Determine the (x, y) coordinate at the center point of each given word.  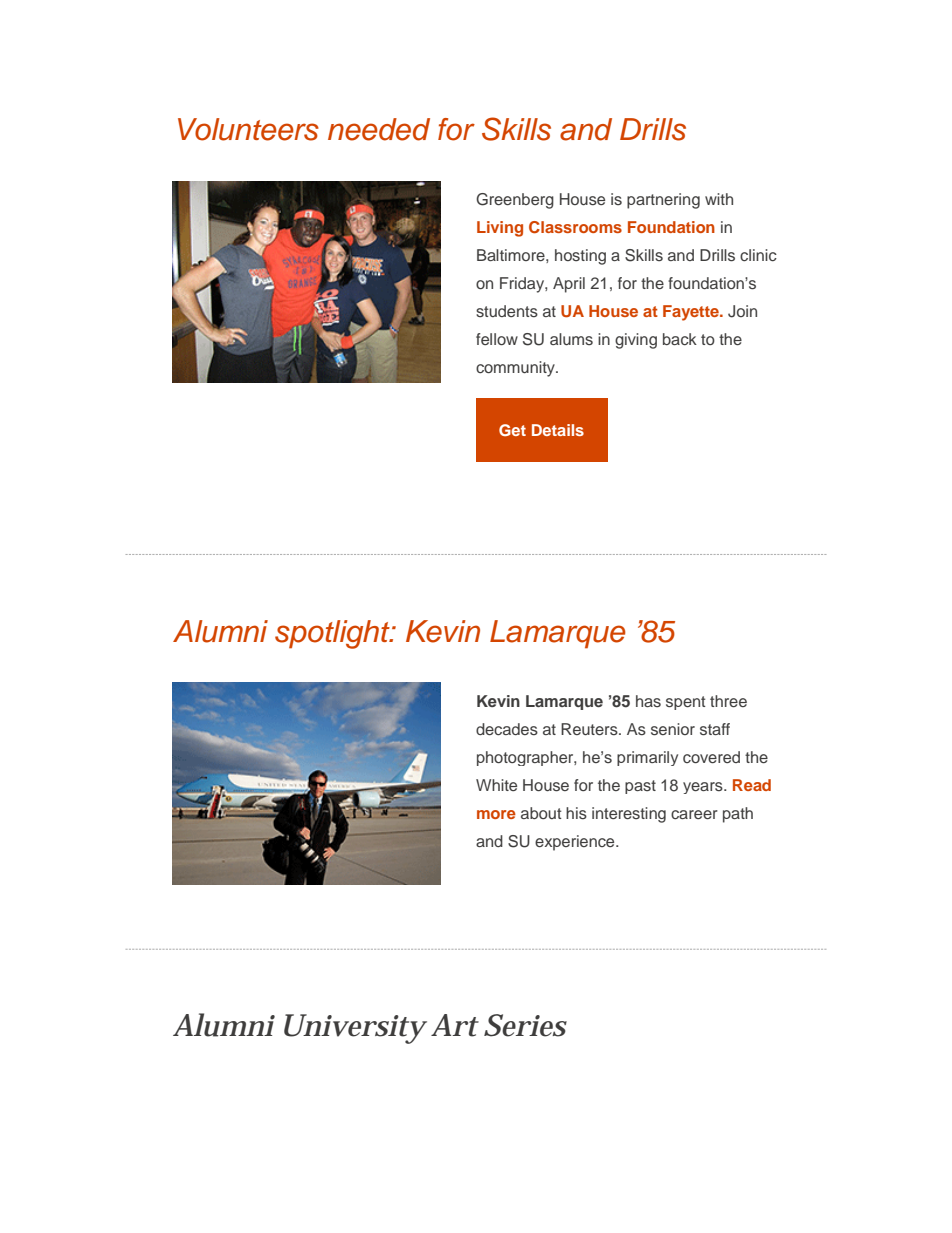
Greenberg (515, 201)
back (680, 339)
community (516, 369)
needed (379, 129)
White (496, 785)
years (704, 788)
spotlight (333, 634)
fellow (497, 339)
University (354, 1029)
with (719, 199)
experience (576, 843)
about (541, 813)
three (728, 701)
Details (558, 430)
